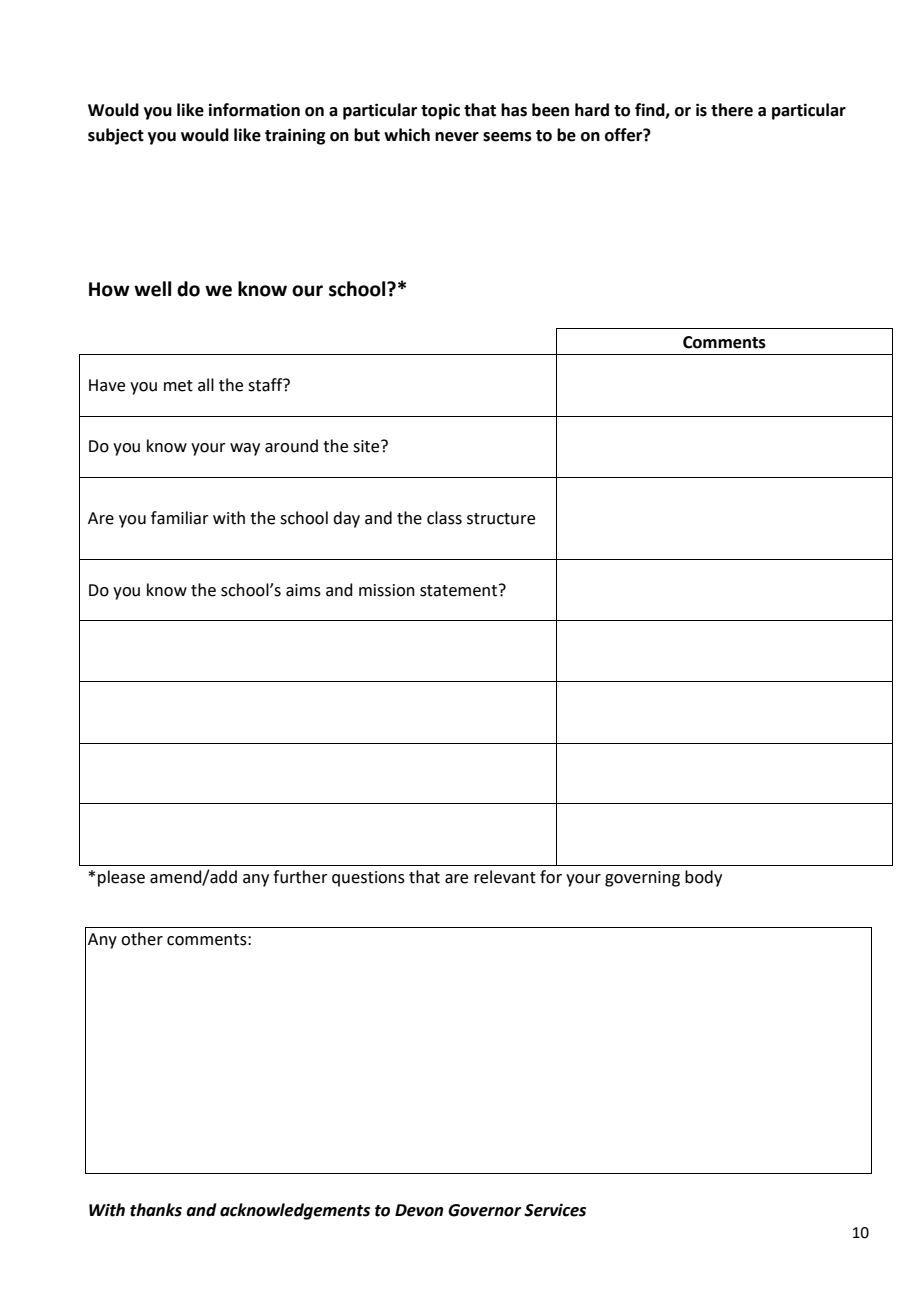 The height and width of the screenshot is (1308, 924). I want to click on aims, so click(303, 590).
